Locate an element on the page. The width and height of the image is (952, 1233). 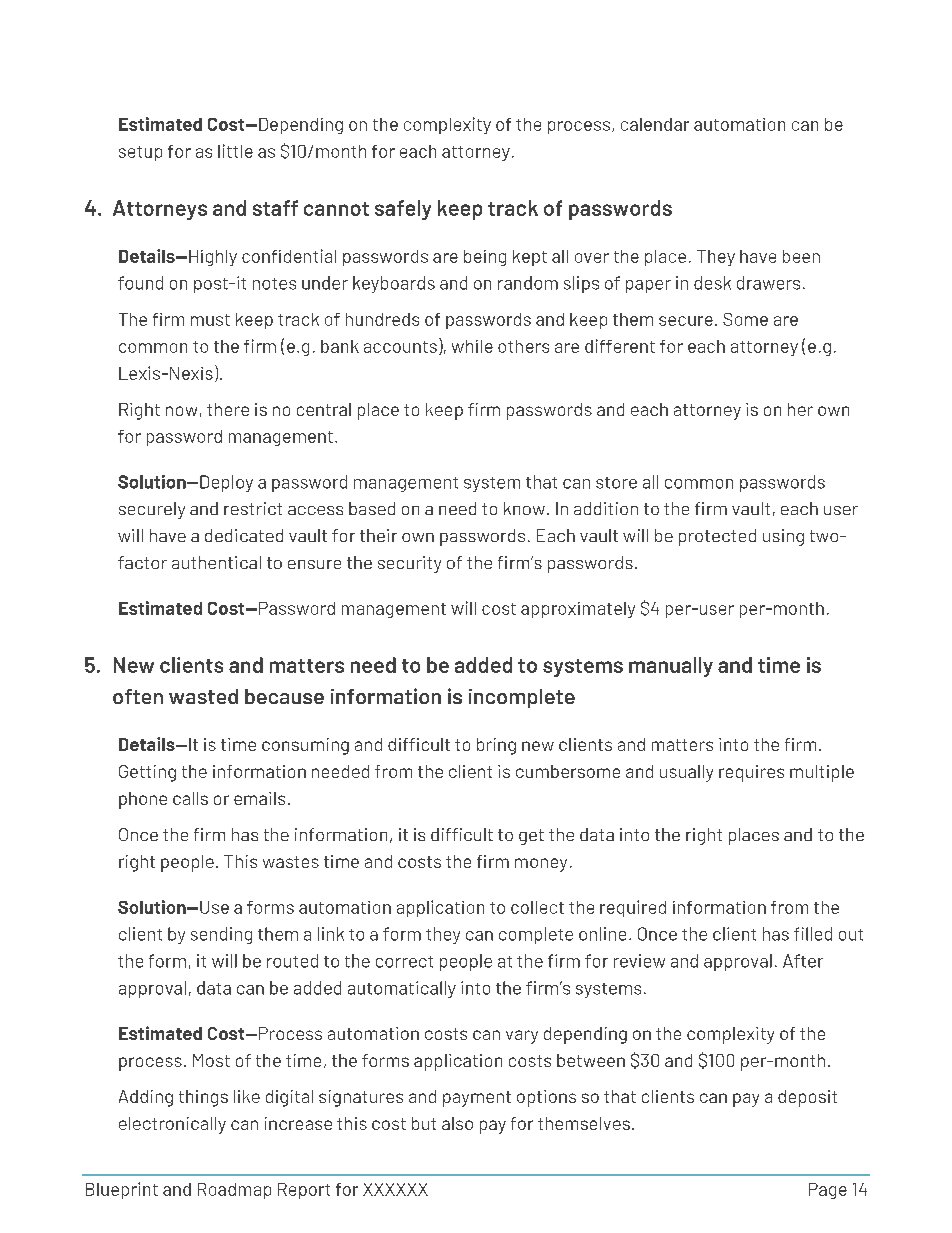
calls is located at coordinates (190, 798).
